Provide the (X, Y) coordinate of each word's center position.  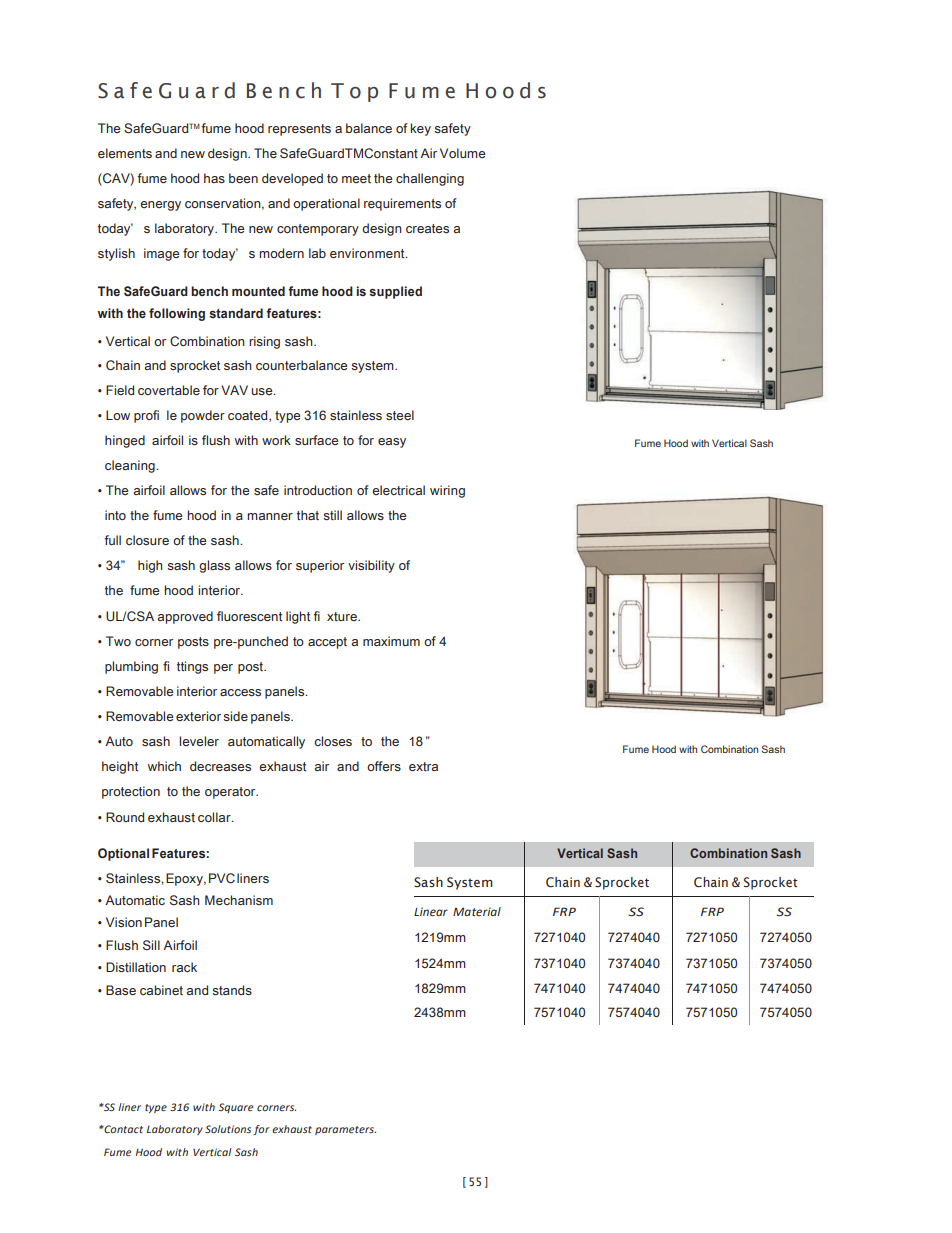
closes (333, 741)
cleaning (131, 466)
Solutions (228, 1129)
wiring (447, 491)
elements (125, 153)
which (164, 766)
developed (292, 179)
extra (423, 766)
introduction (318, 490)
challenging (430, 179)
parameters (345, 1130)
